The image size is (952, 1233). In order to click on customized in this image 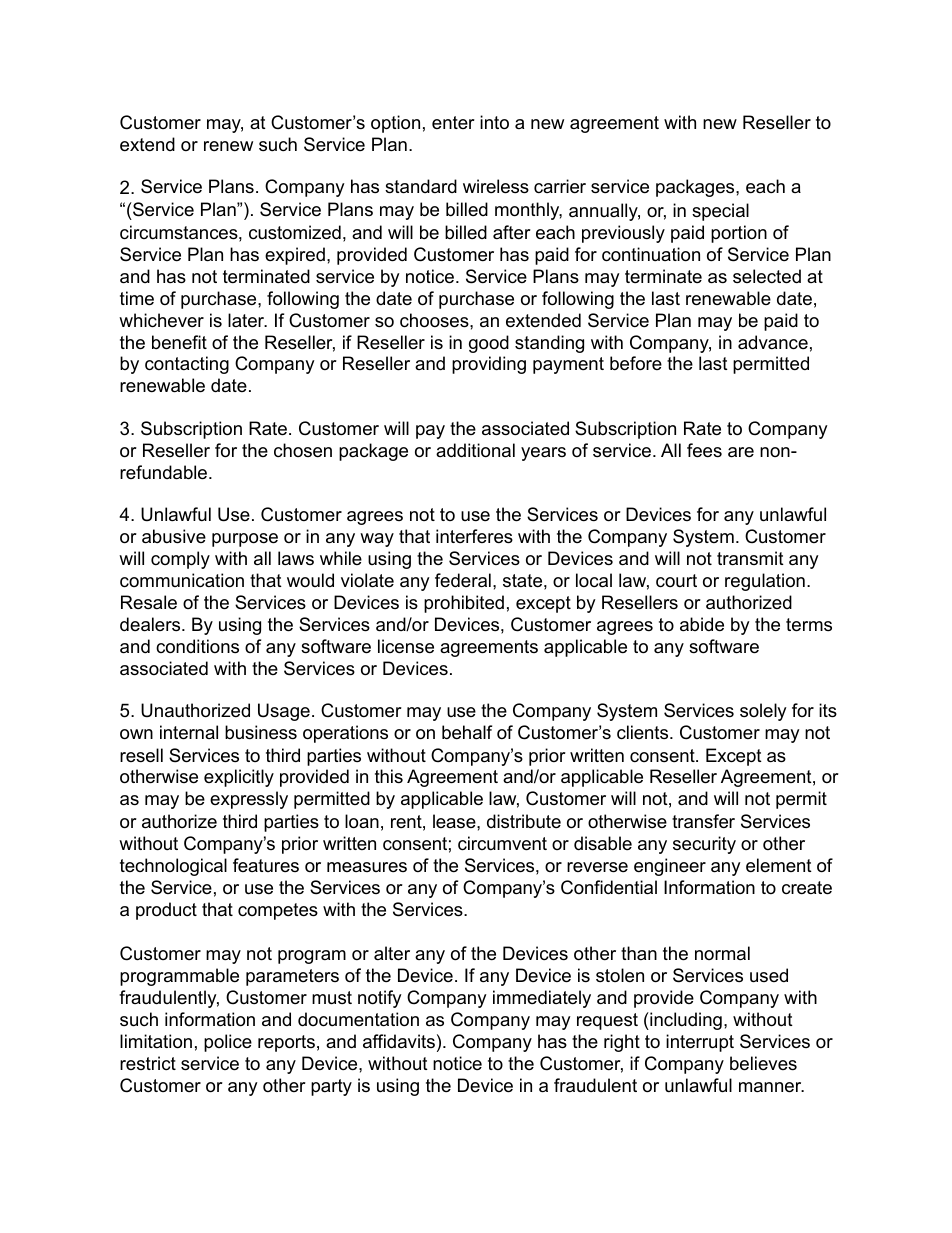, I will do `click(295, 232)`.
